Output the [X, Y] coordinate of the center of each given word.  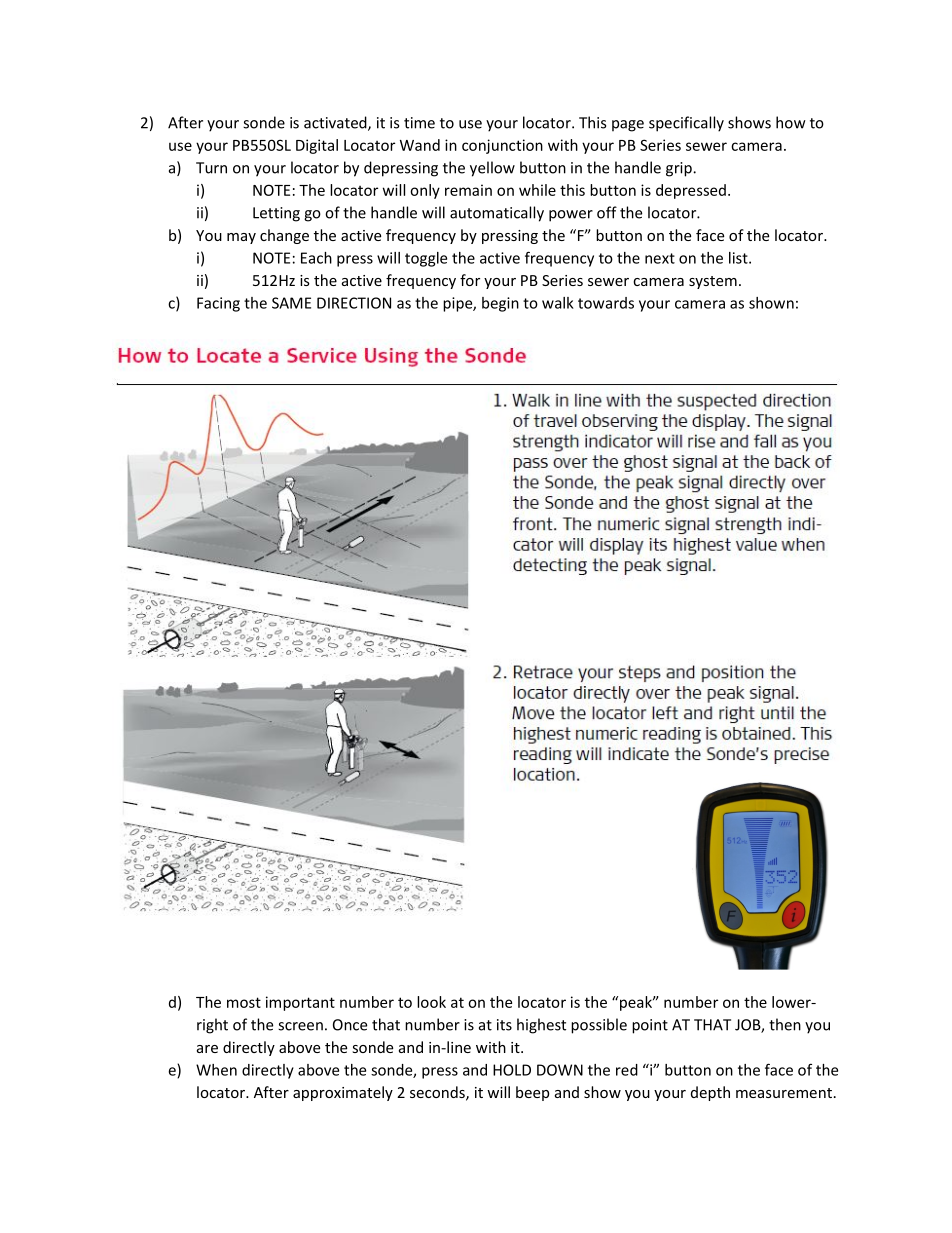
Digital [317, 146]
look [431, 1002]
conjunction [502, 146]
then [785, 1024]
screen [300, 1026]
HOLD [512, 1070]
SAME [291, 303]
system [713, 282]
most [244, 1002]
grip [680, 169]
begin [500, 304]
